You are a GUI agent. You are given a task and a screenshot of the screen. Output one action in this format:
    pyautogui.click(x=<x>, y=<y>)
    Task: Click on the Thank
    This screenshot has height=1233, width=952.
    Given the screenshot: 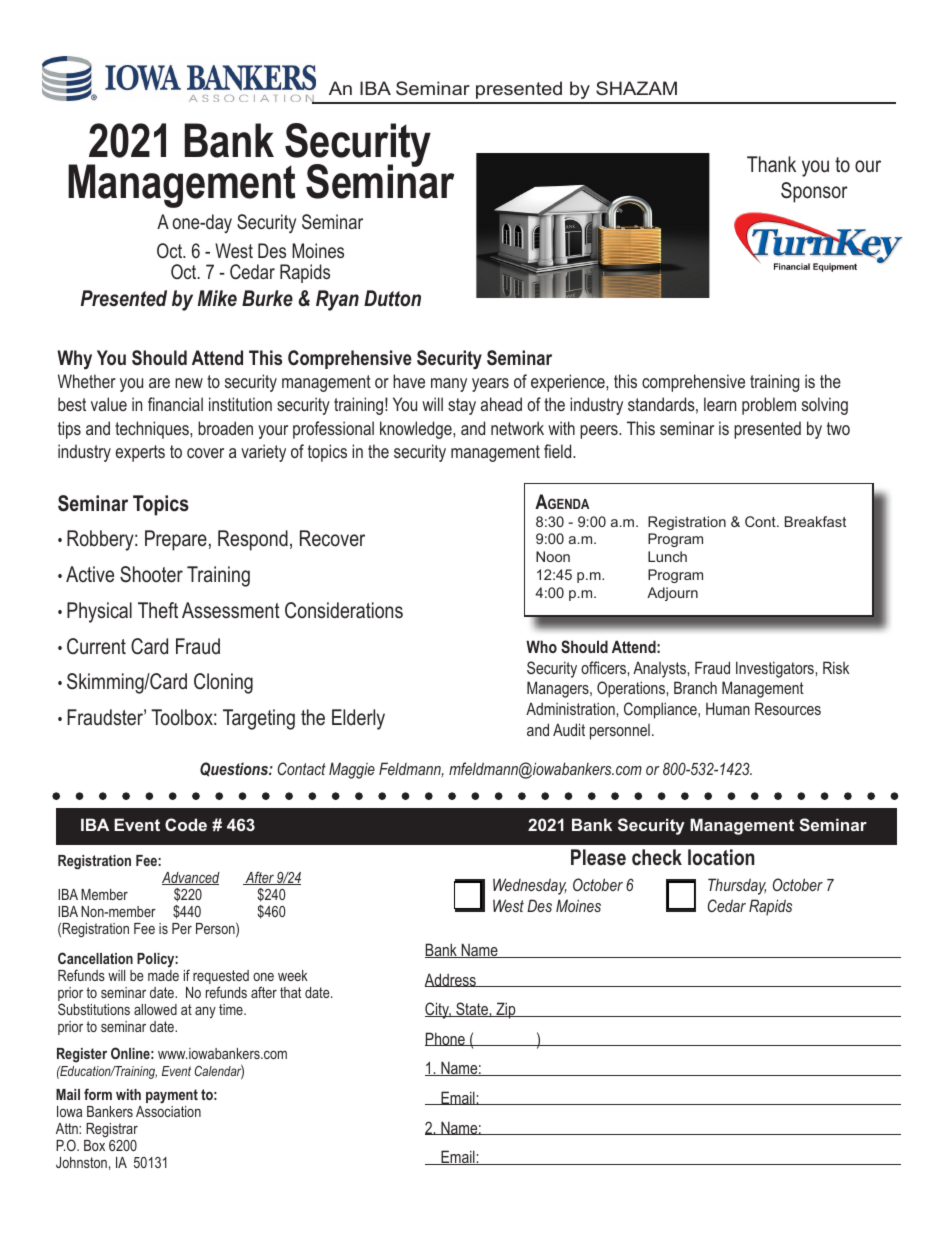 What is the action you would take?
    pyautogui.click(x=771, y=164)
